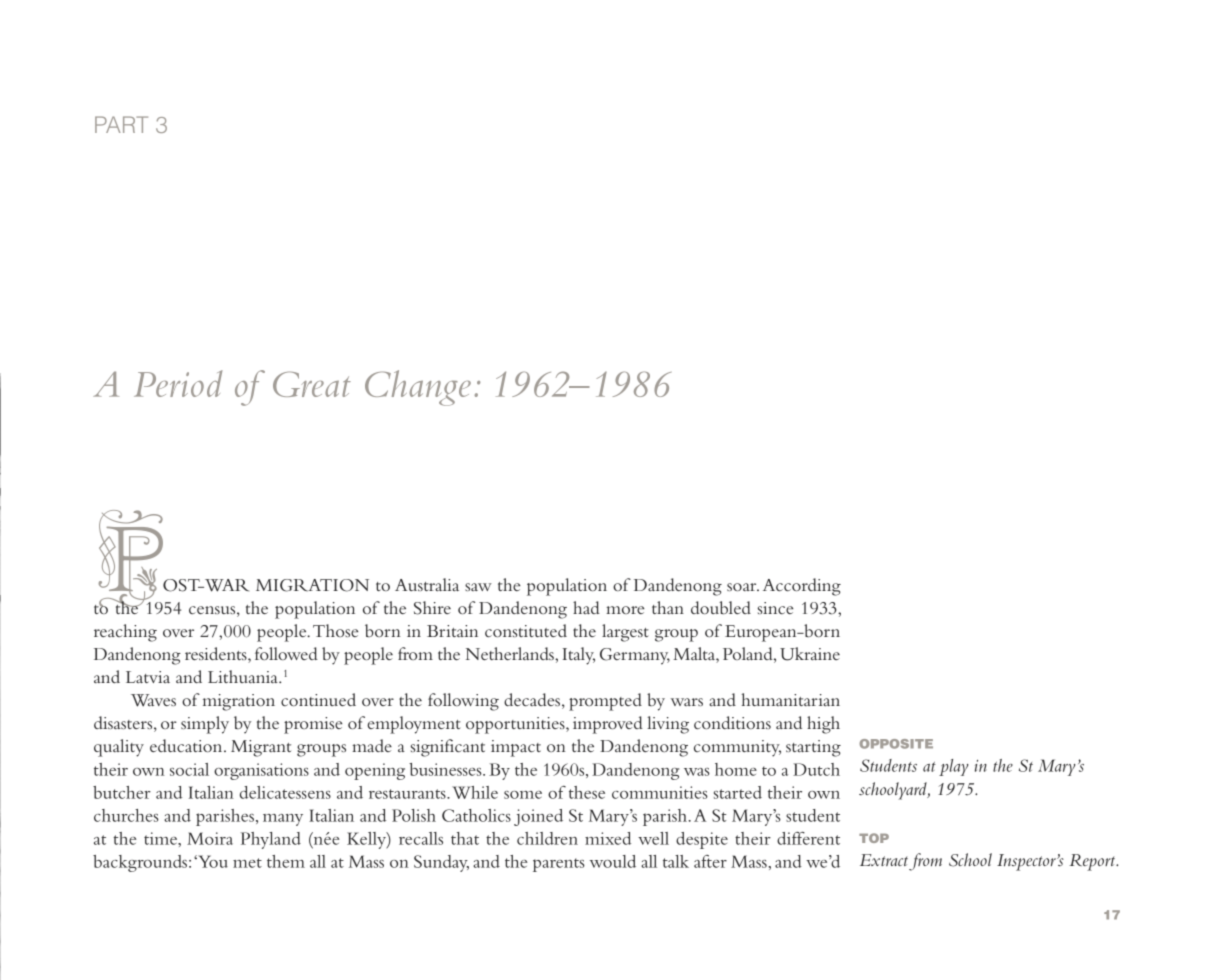  I want to click on had, so click(586, 607).
